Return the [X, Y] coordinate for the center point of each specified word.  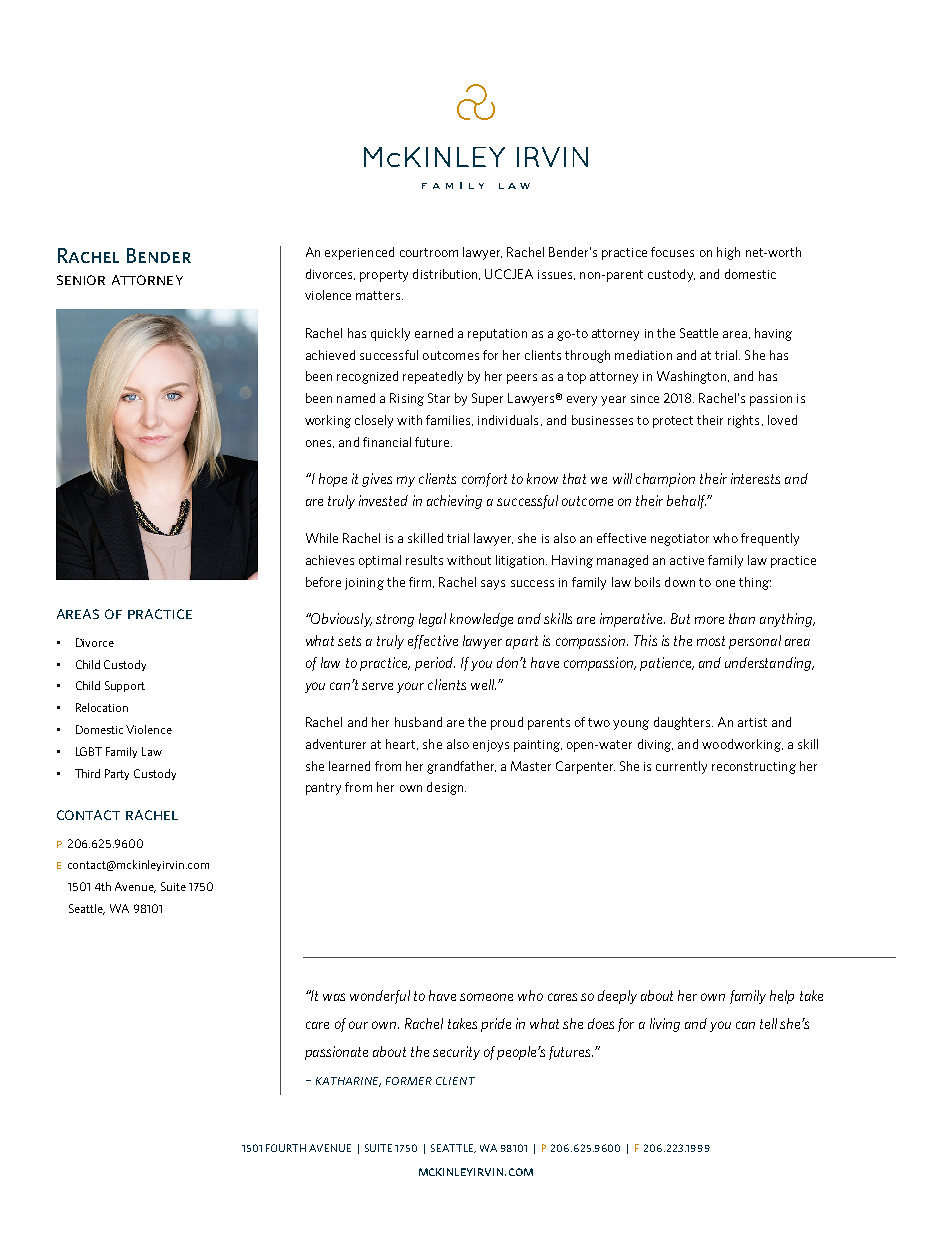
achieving [454, 502]
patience [667, 664]
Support [125, 686]
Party [117, 774]
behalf [687, 502]
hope [333, 480]
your [410, 687]
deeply [617, 997]
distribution [446, 274]
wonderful [380, 997]
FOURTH [286, 1148]
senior [81, 280]
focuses [672, 252]
